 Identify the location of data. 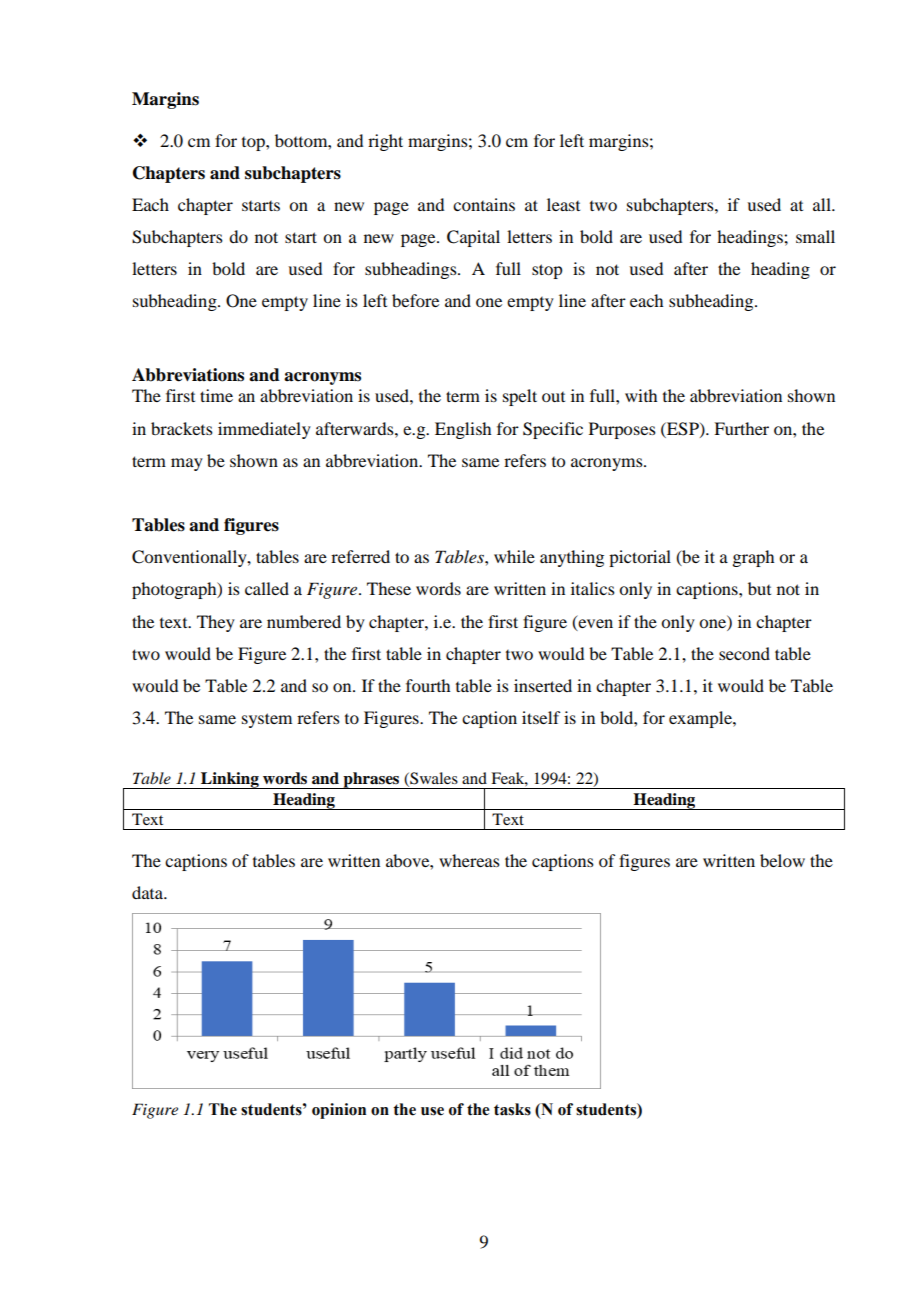
(148, 892).
